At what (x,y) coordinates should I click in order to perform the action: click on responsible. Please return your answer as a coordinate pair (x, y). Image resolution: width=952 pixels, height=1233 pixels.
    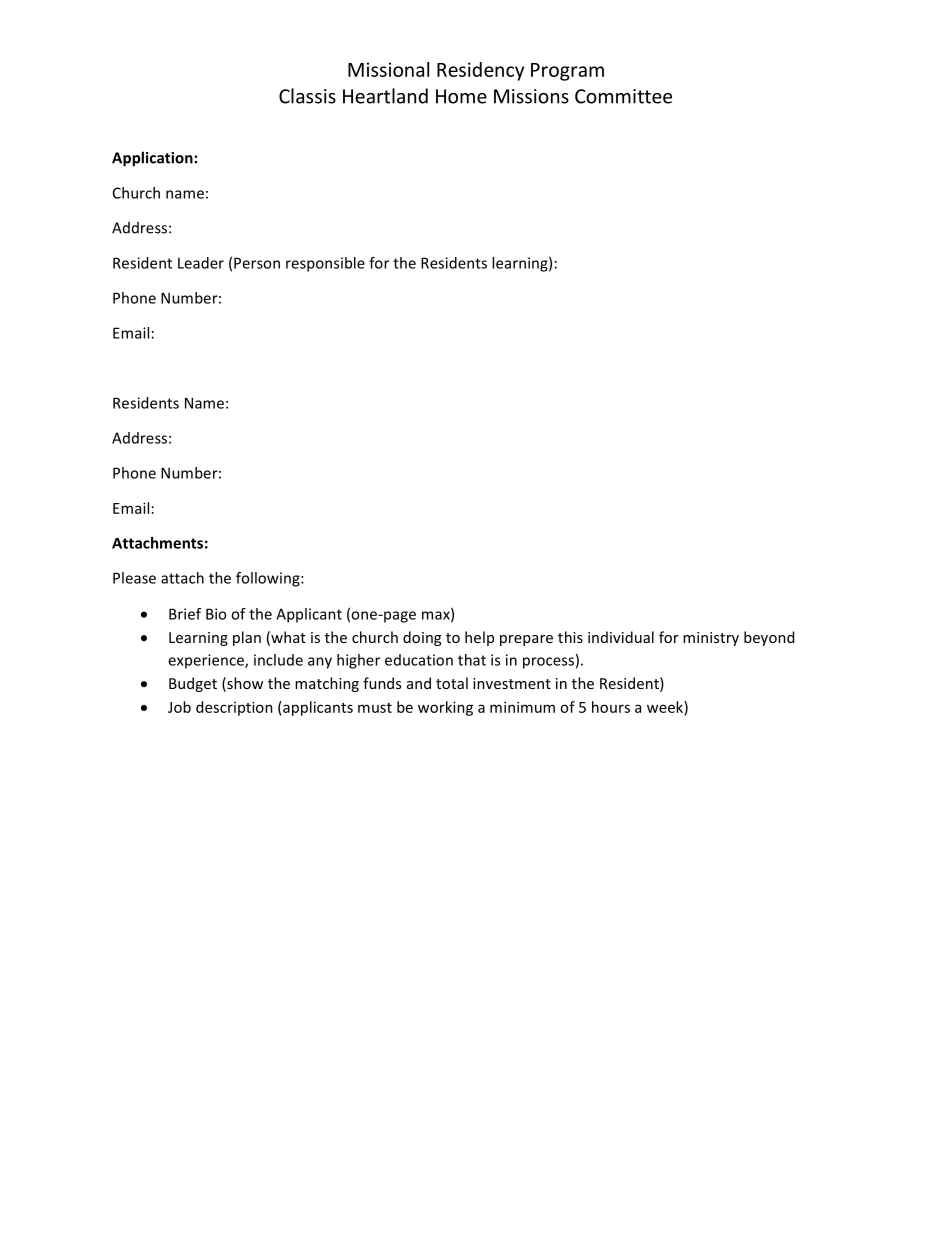
    Looking at the image, I should click on (325, 264).
